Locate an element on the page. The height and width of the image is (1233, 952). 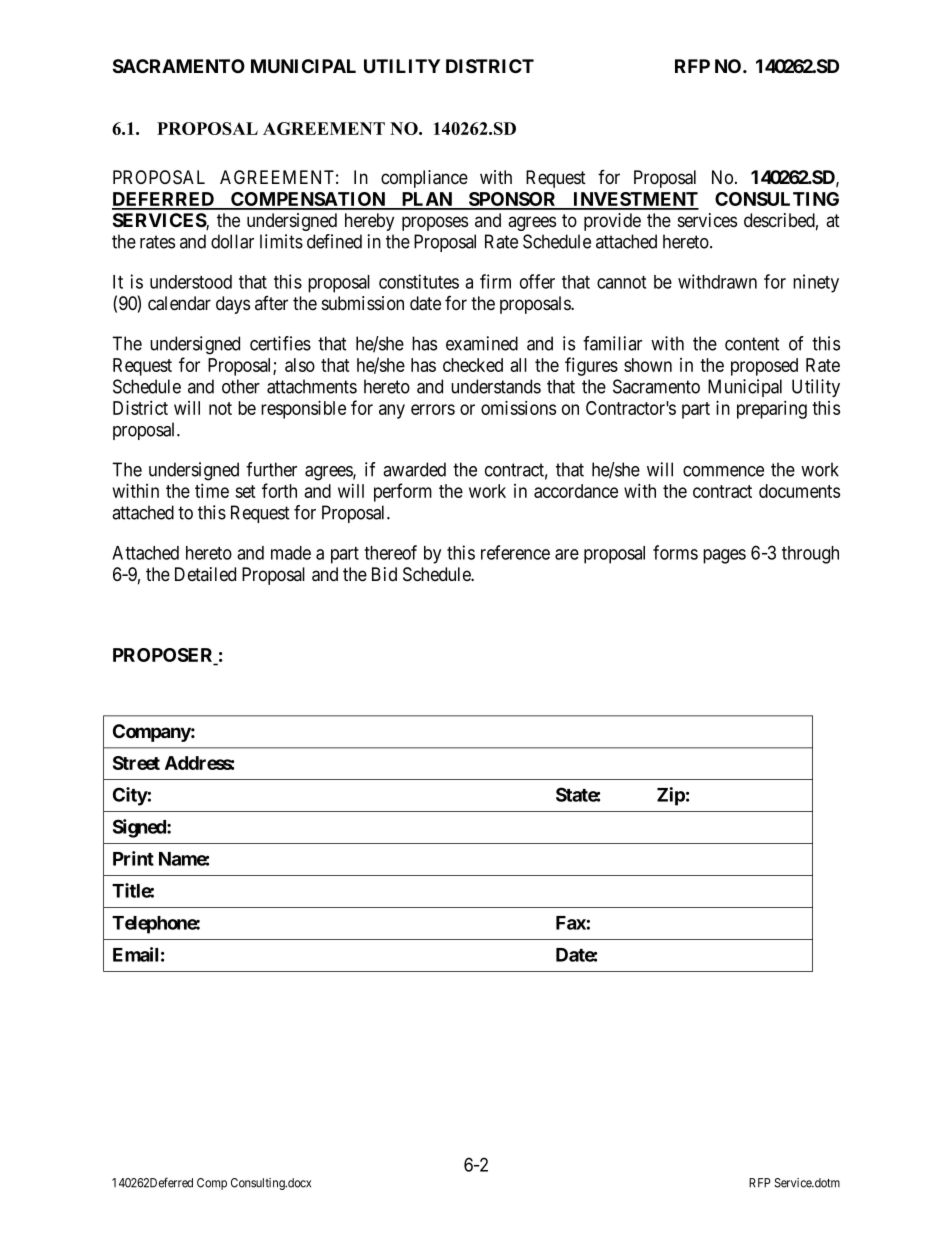
checked is located at coordinates (473, 365).
